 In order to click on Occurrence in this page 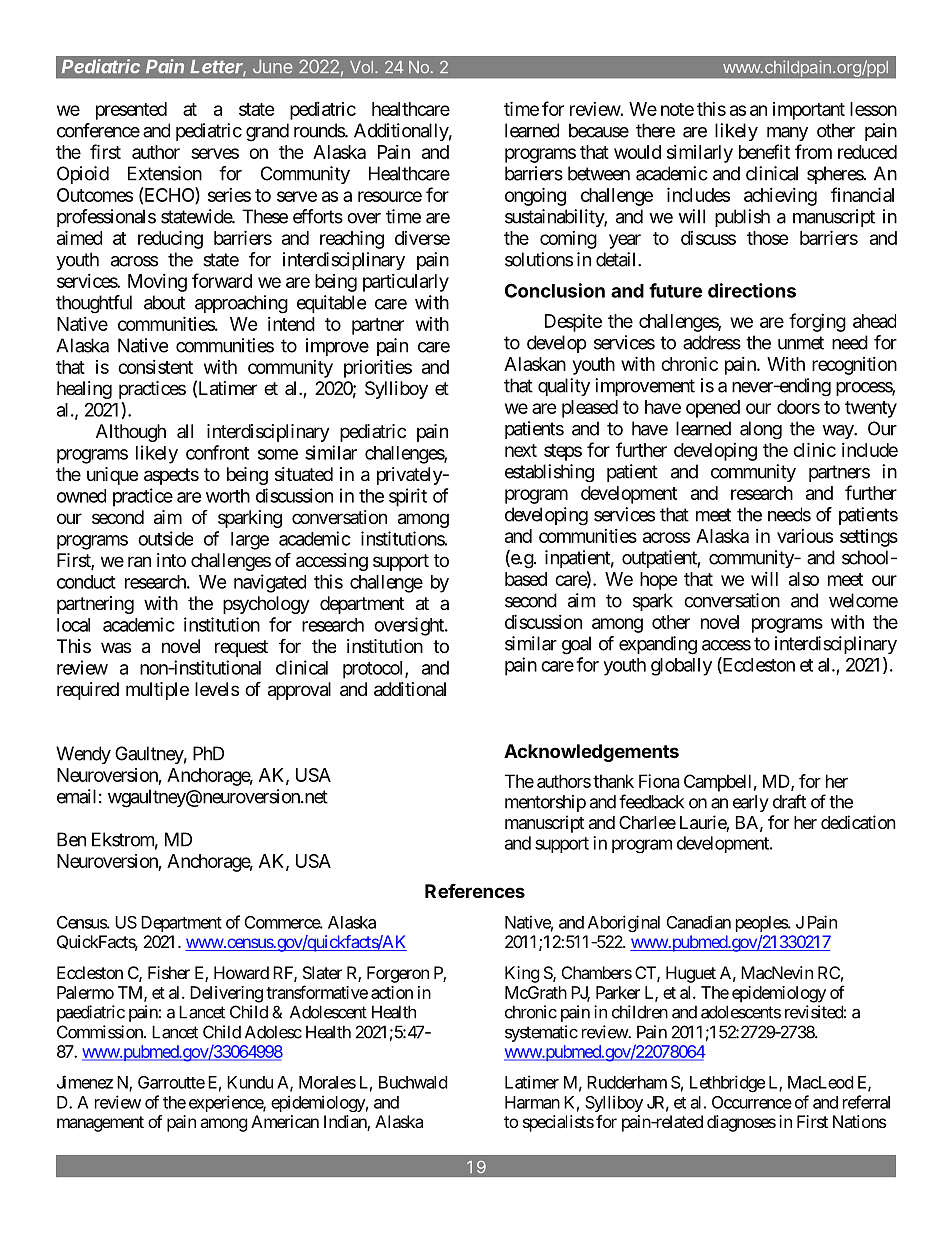, I will do `click(752, 1102)`.
